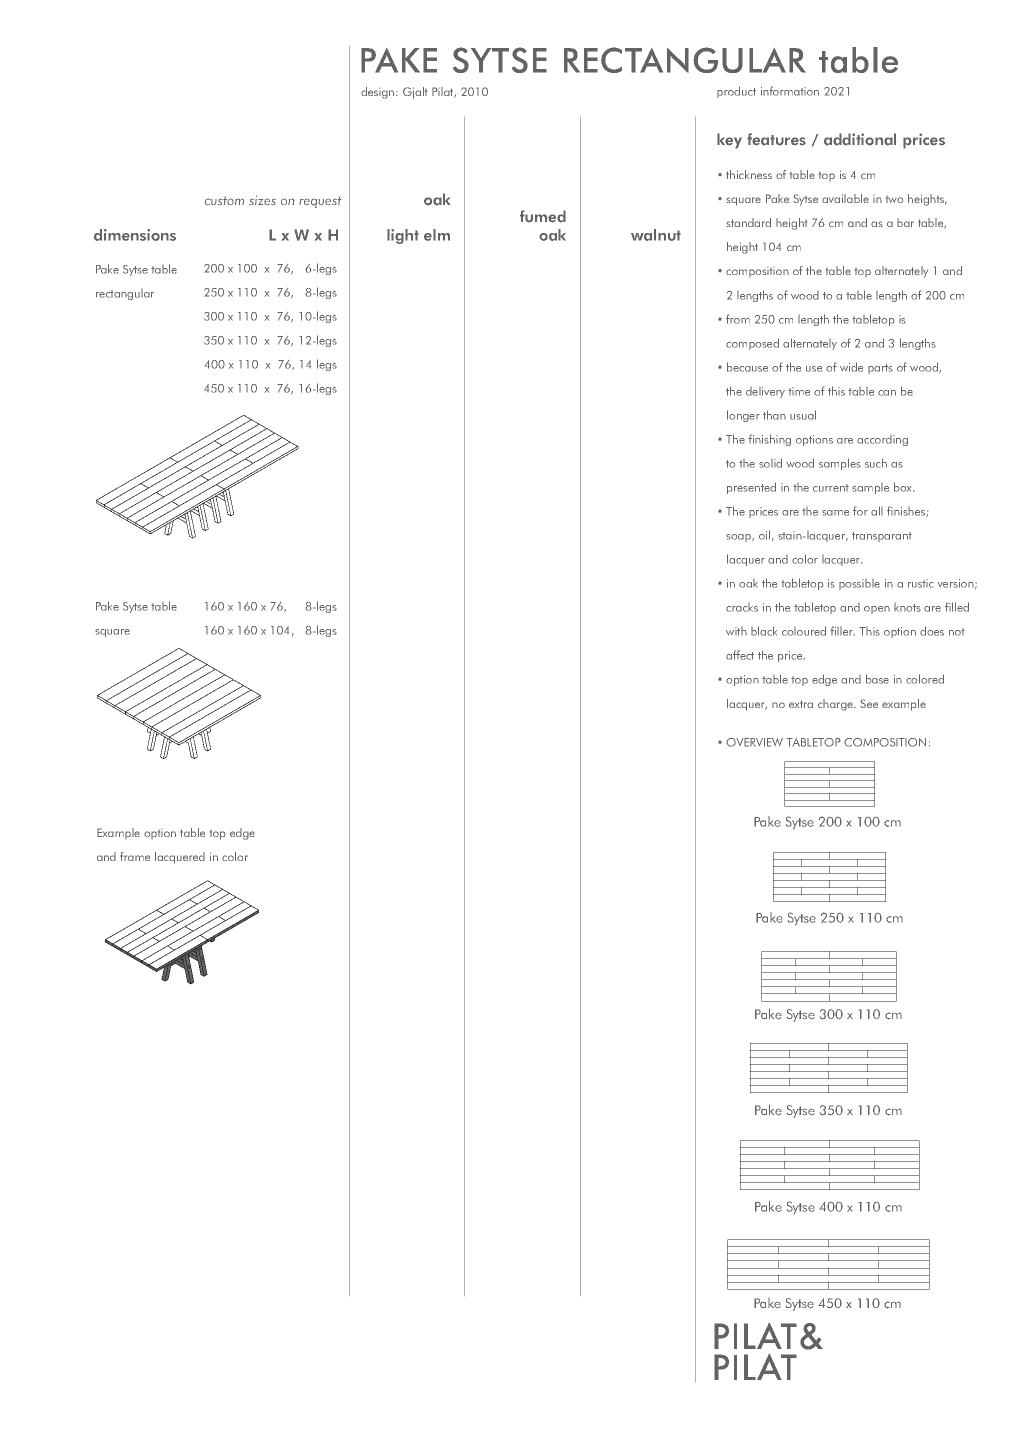 This document has width=1011, height=1430. I want to click on additional, so click(860, 139).
